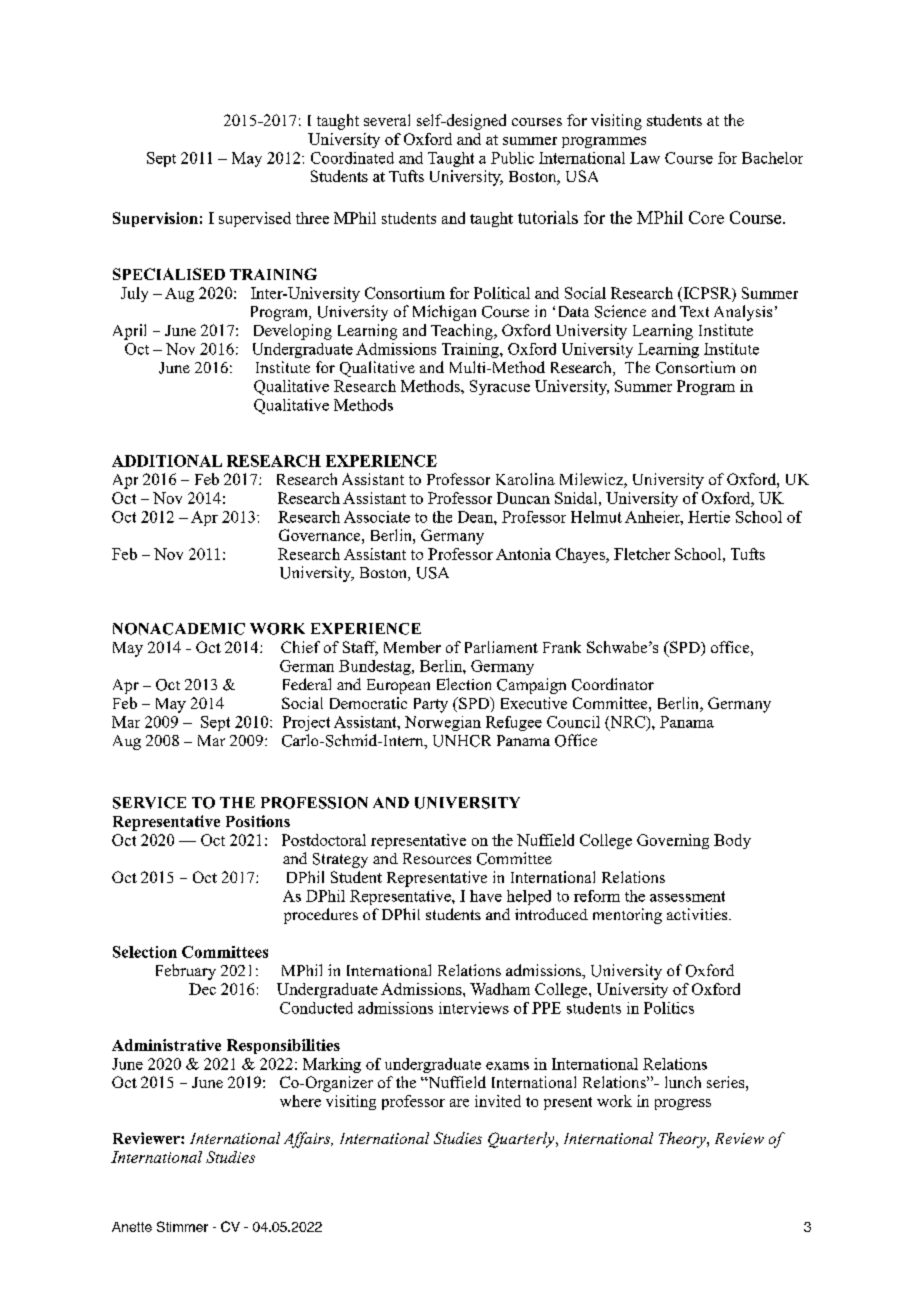 The image size is (924, 1307). Describe the element at coordinates (512, 158) in the document. I see `Public` at that location.
